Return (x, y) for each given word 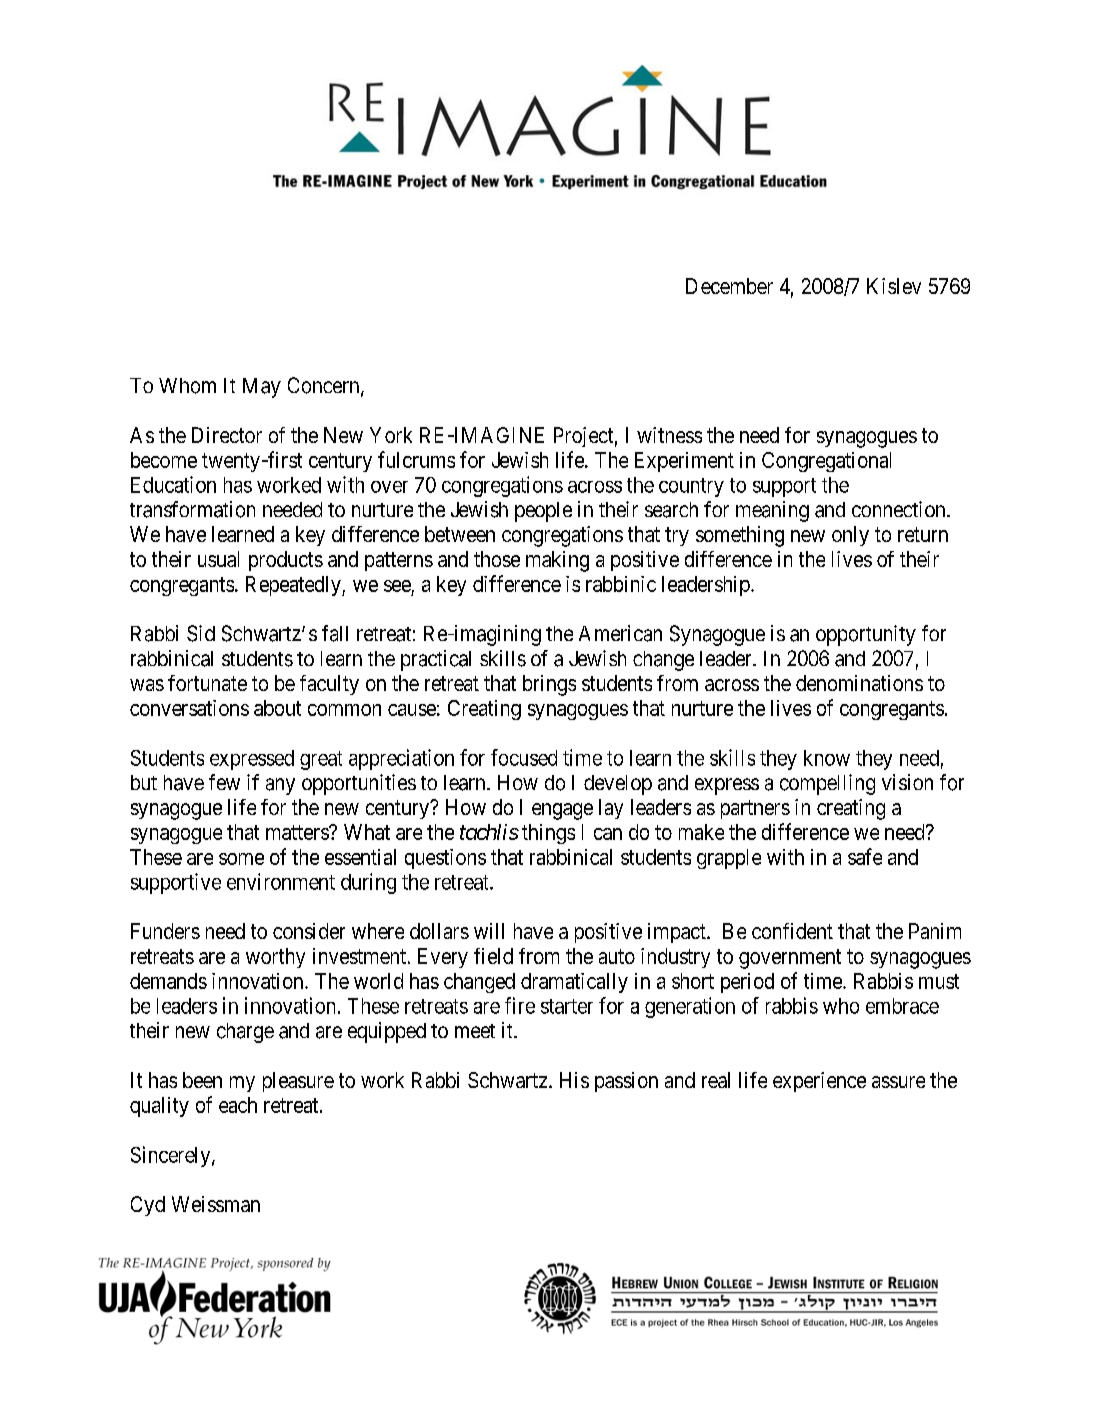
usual (218, 559)
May (262, 388)
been (202, 1080)
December (729, 286)
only (850, 536)
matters (298, 832)
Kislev (894, 286)
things (548, 834)
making (557, 561)
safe (865, 856)
